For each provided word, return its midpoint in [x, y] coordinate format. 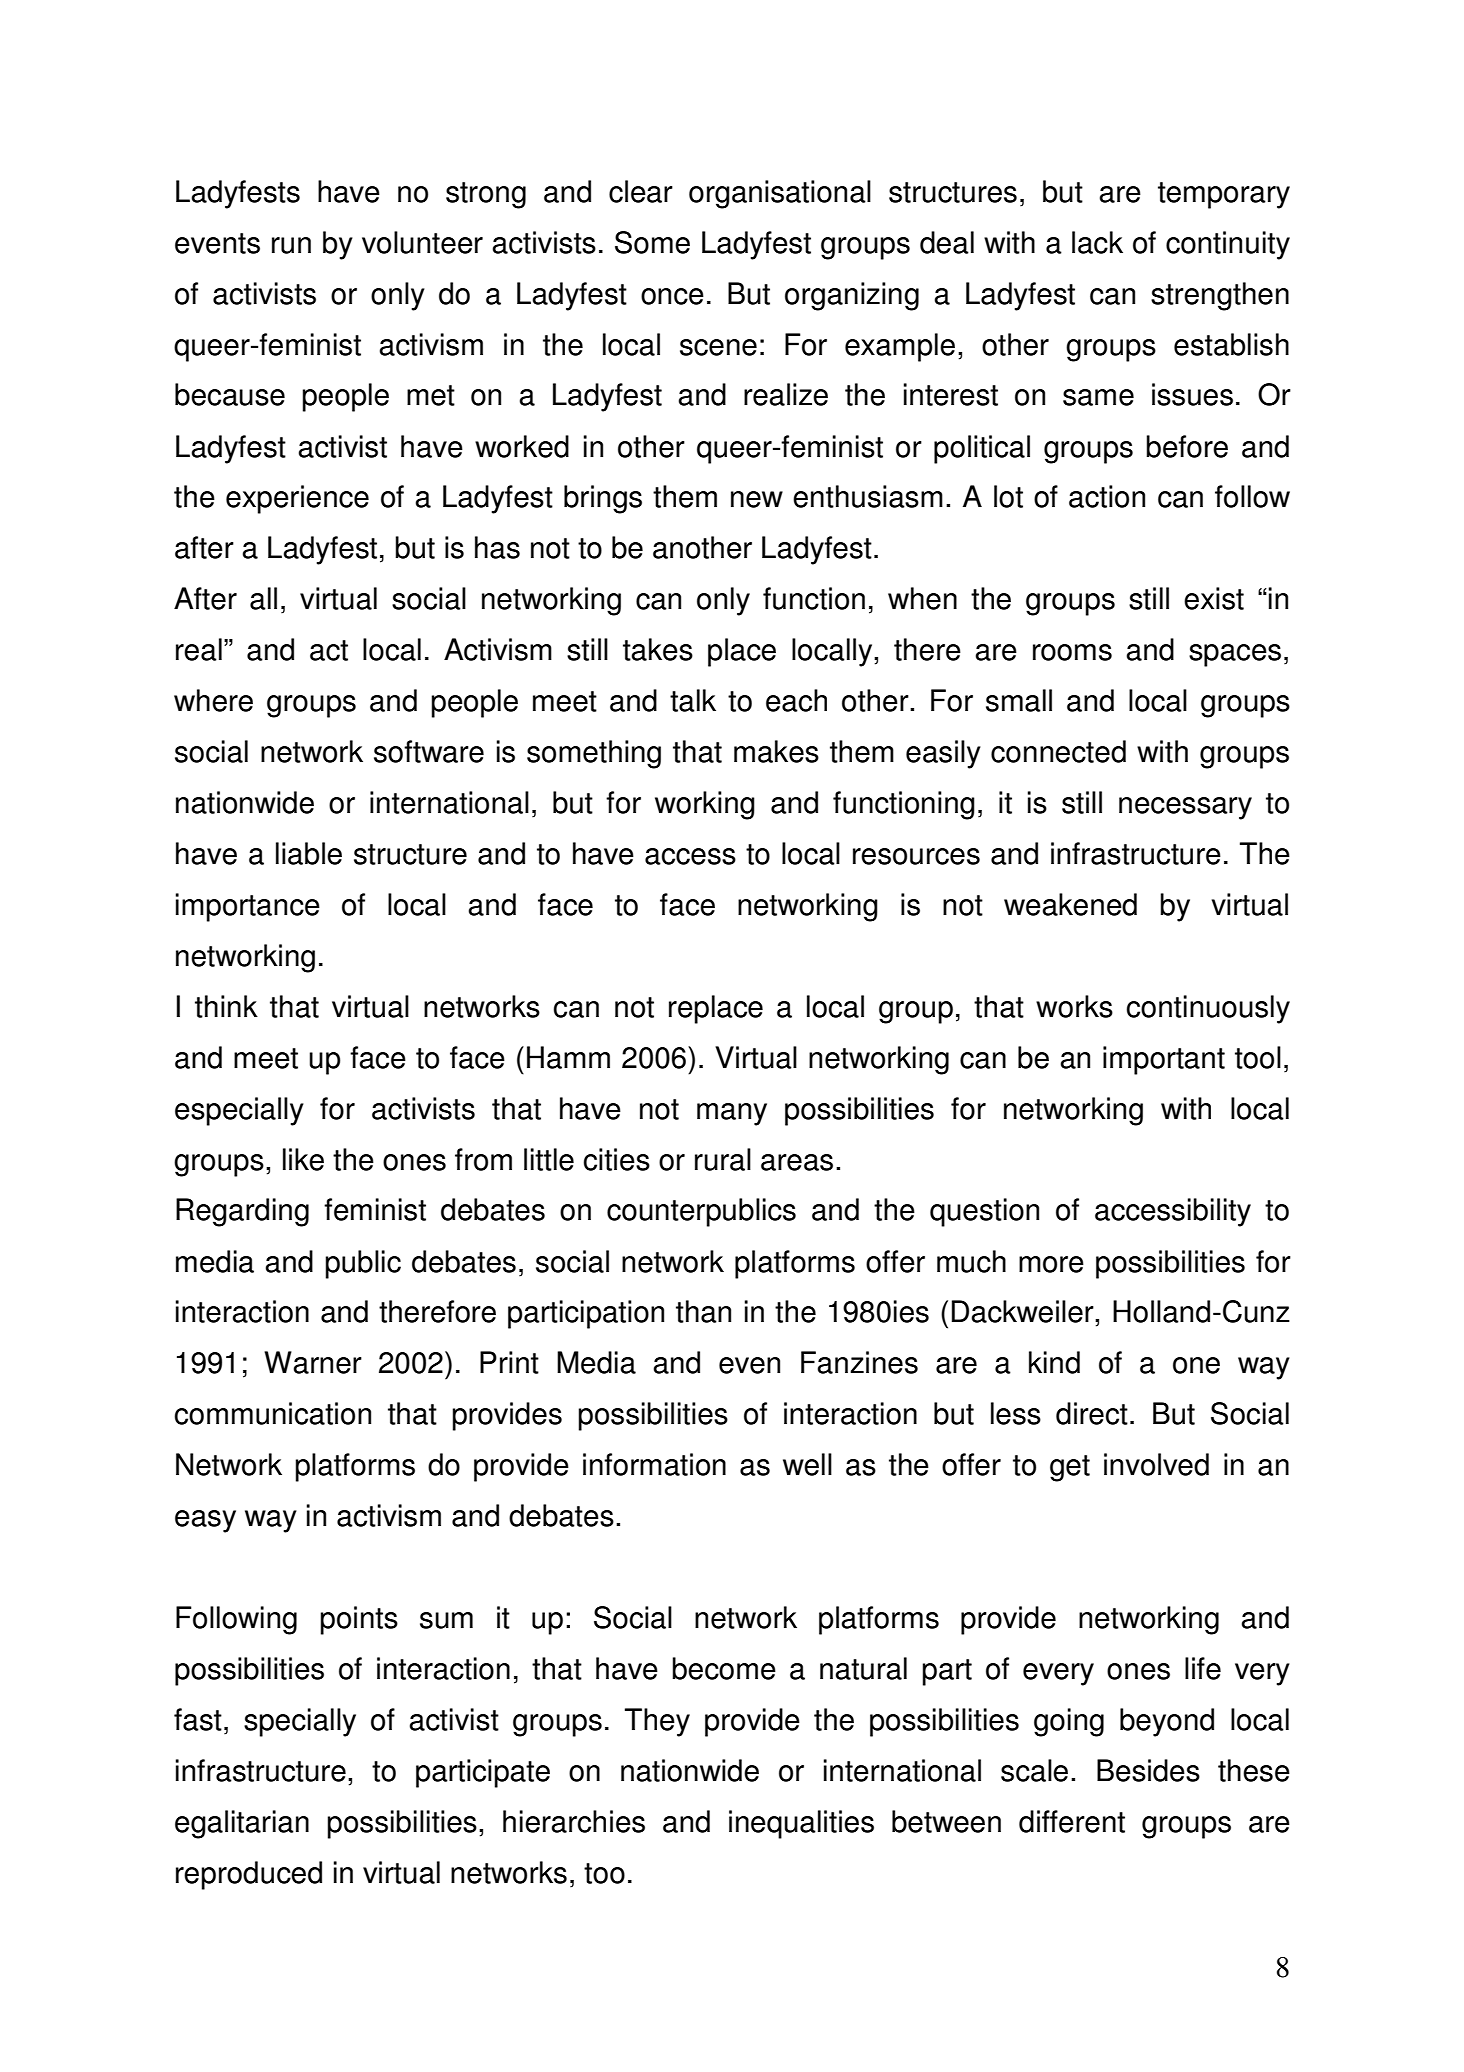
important [1164, 1060]
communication [273, 1413]
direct [1092, 1413]
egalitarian [242, 1824]
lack [1097, 242]
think [226, 1006]
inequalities [801, 1824]
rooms [1072, 652]
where [213, 700]
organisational [780, 194]
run [291, 245]
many [732, 1114]
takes [658, 649]
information [654, 1464]
